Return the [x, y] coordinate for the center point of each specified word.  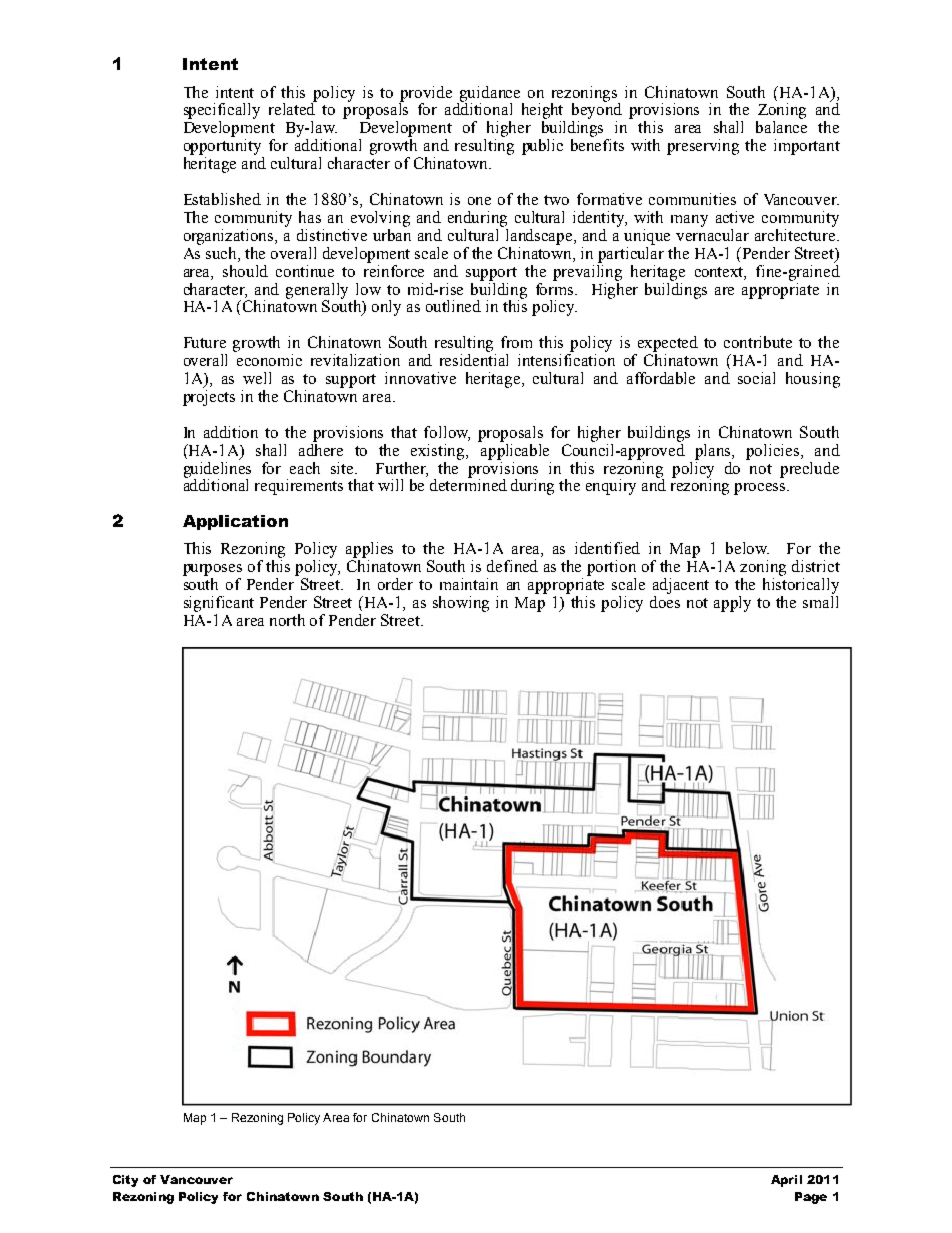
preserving [703, 147]
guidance [490, 95]
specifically [222, 112]
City [125, 1181]
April [786, 1181]
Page [811, 1198]
